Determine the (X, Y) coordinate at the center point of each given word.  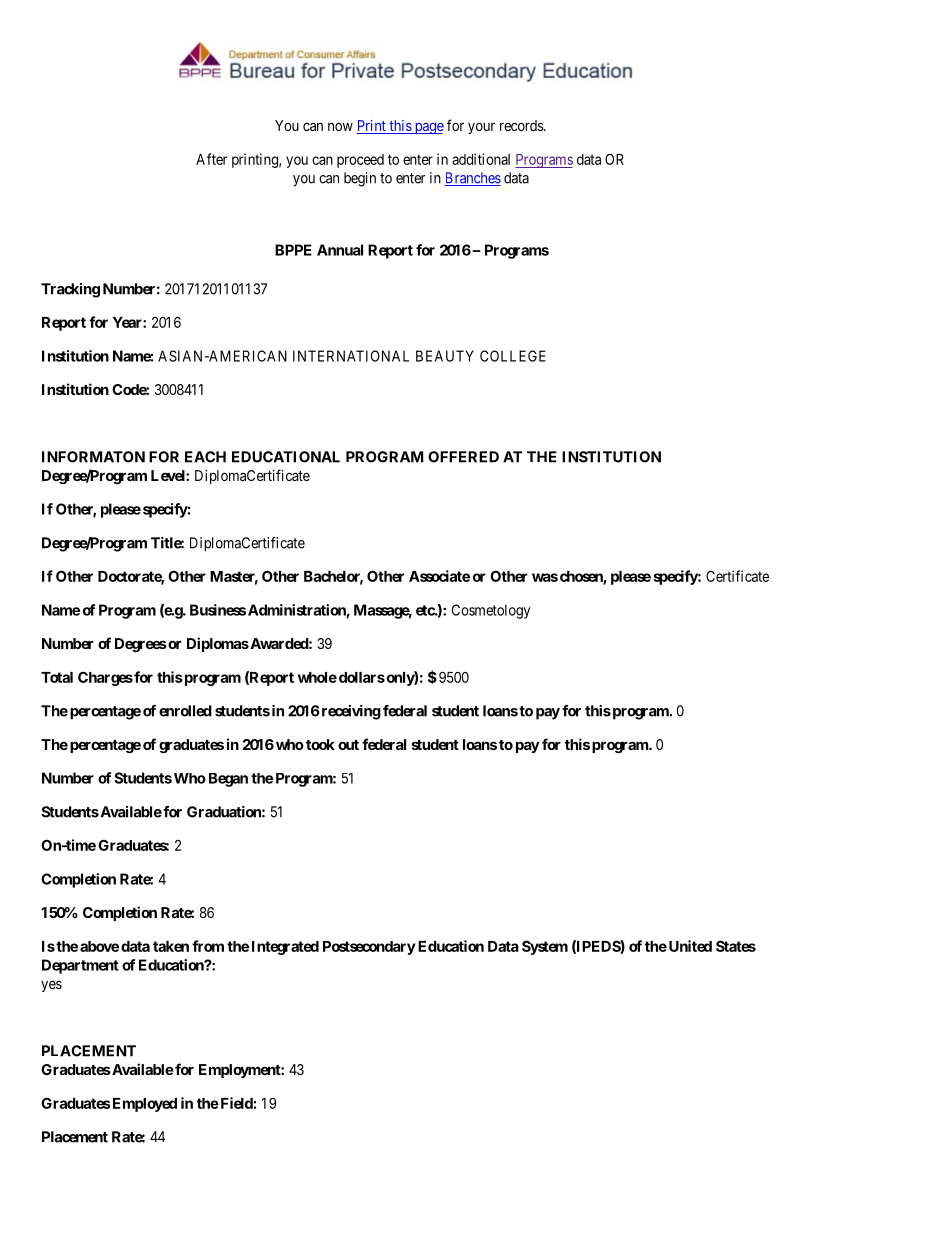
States (736, 946)
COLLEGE (513, 356)
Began (228, 780)
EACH (205, 457)
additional (481, 159)
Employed (143, 1105)
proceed (360, 161)
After (211, 159)
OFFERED (463, 457)
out (348, 745)
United (689, 946)
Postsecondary (369, 948)
